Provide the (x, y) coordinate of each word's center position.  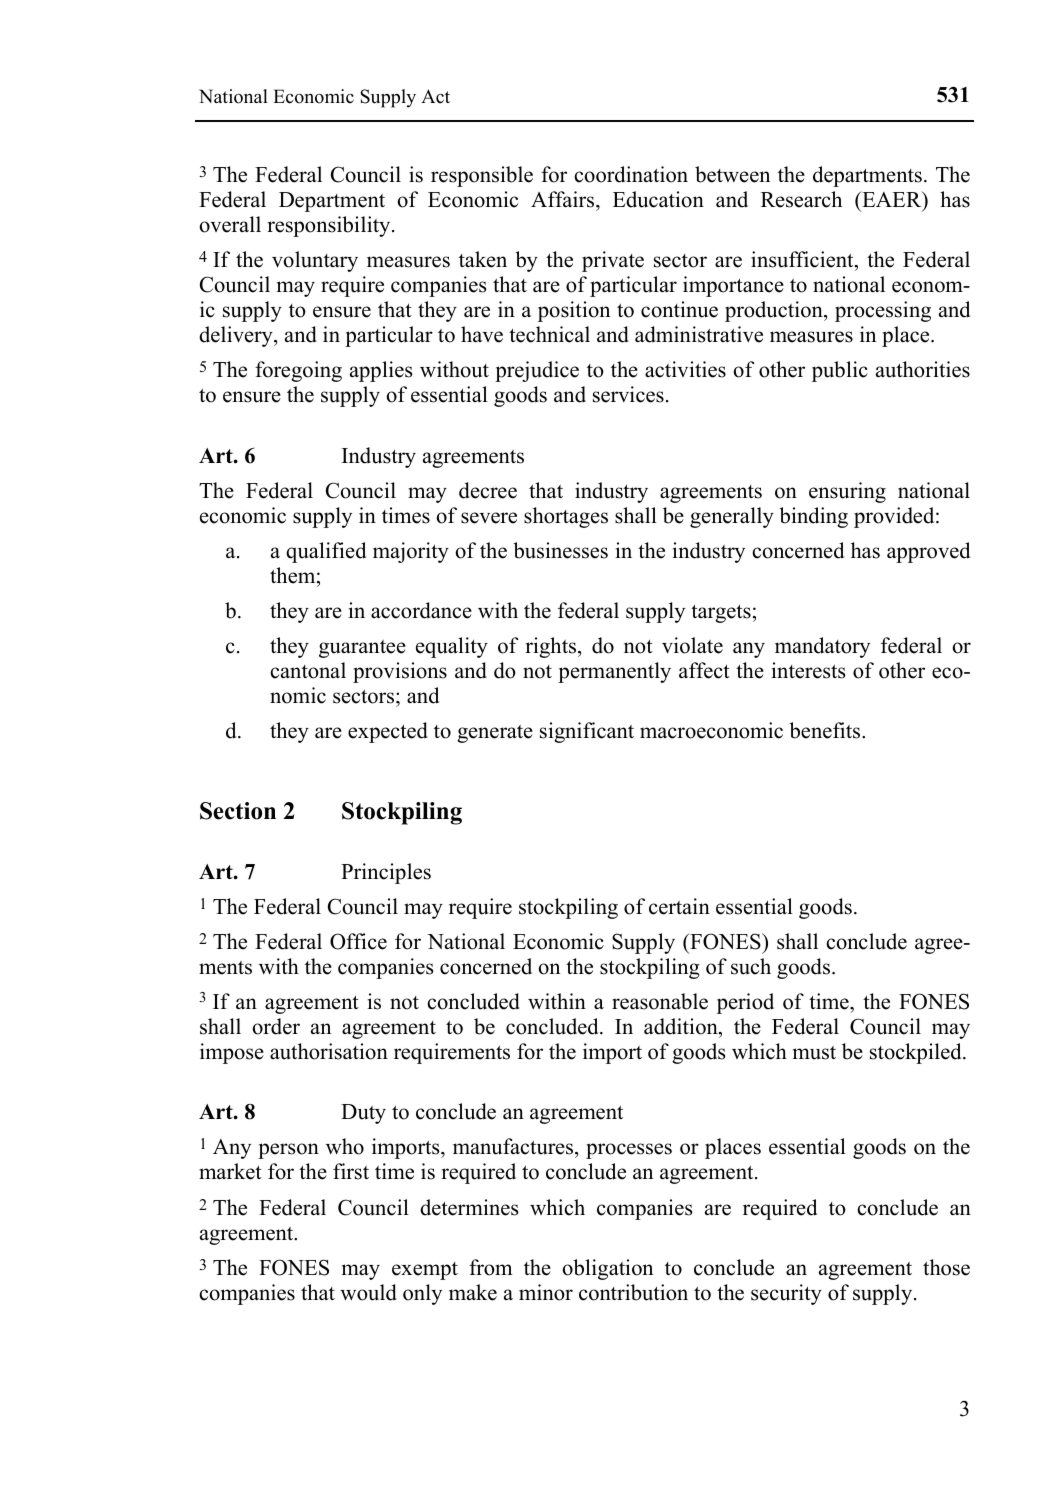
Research (801, 199)
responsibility (330, 226)
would (368, 1292)
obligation (607, 1269)
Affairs (564, 199)
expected (388, 732)
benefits (826, 730)
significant (587, 732)
